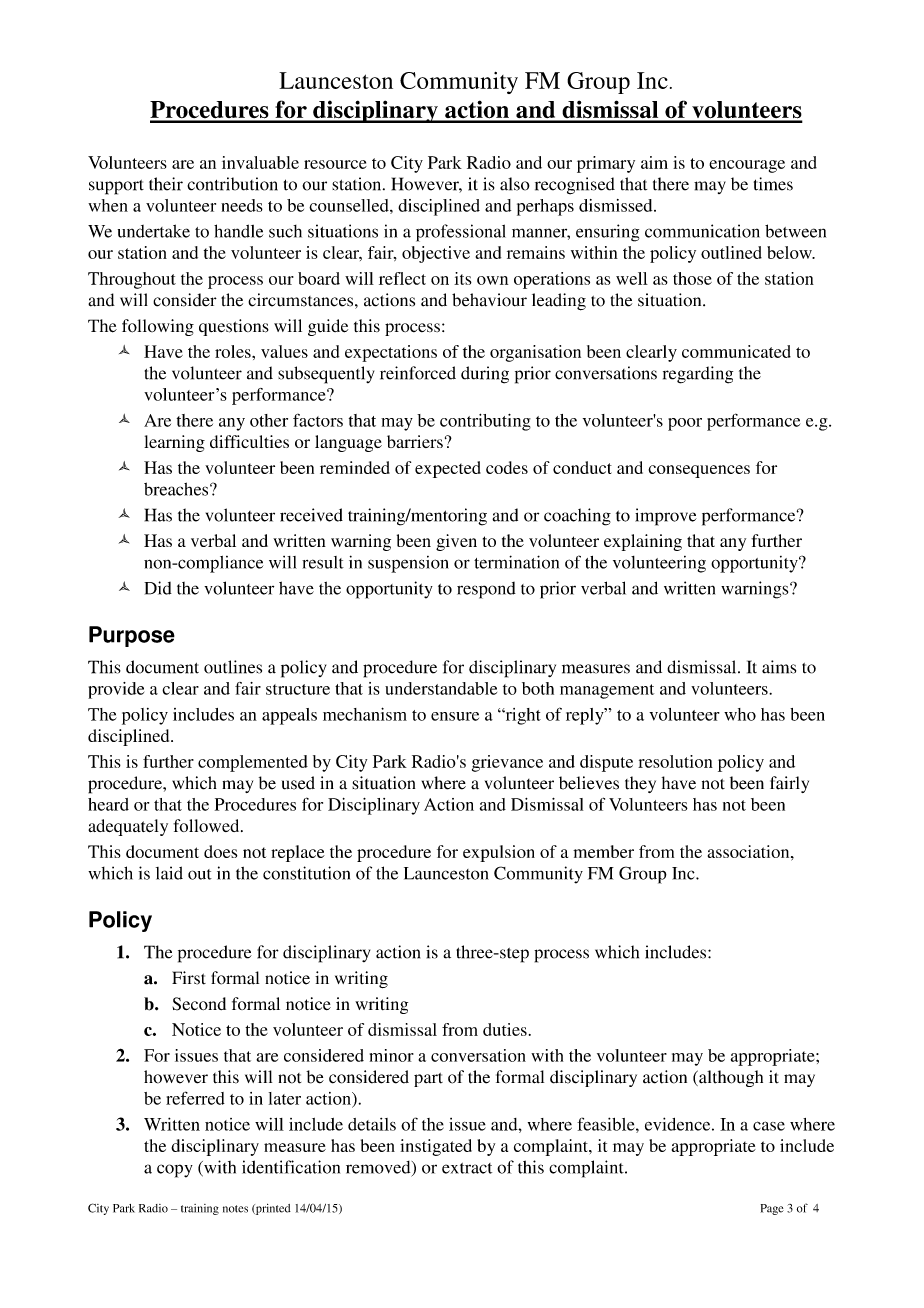  I want to click on professional, so click(461, 233).
